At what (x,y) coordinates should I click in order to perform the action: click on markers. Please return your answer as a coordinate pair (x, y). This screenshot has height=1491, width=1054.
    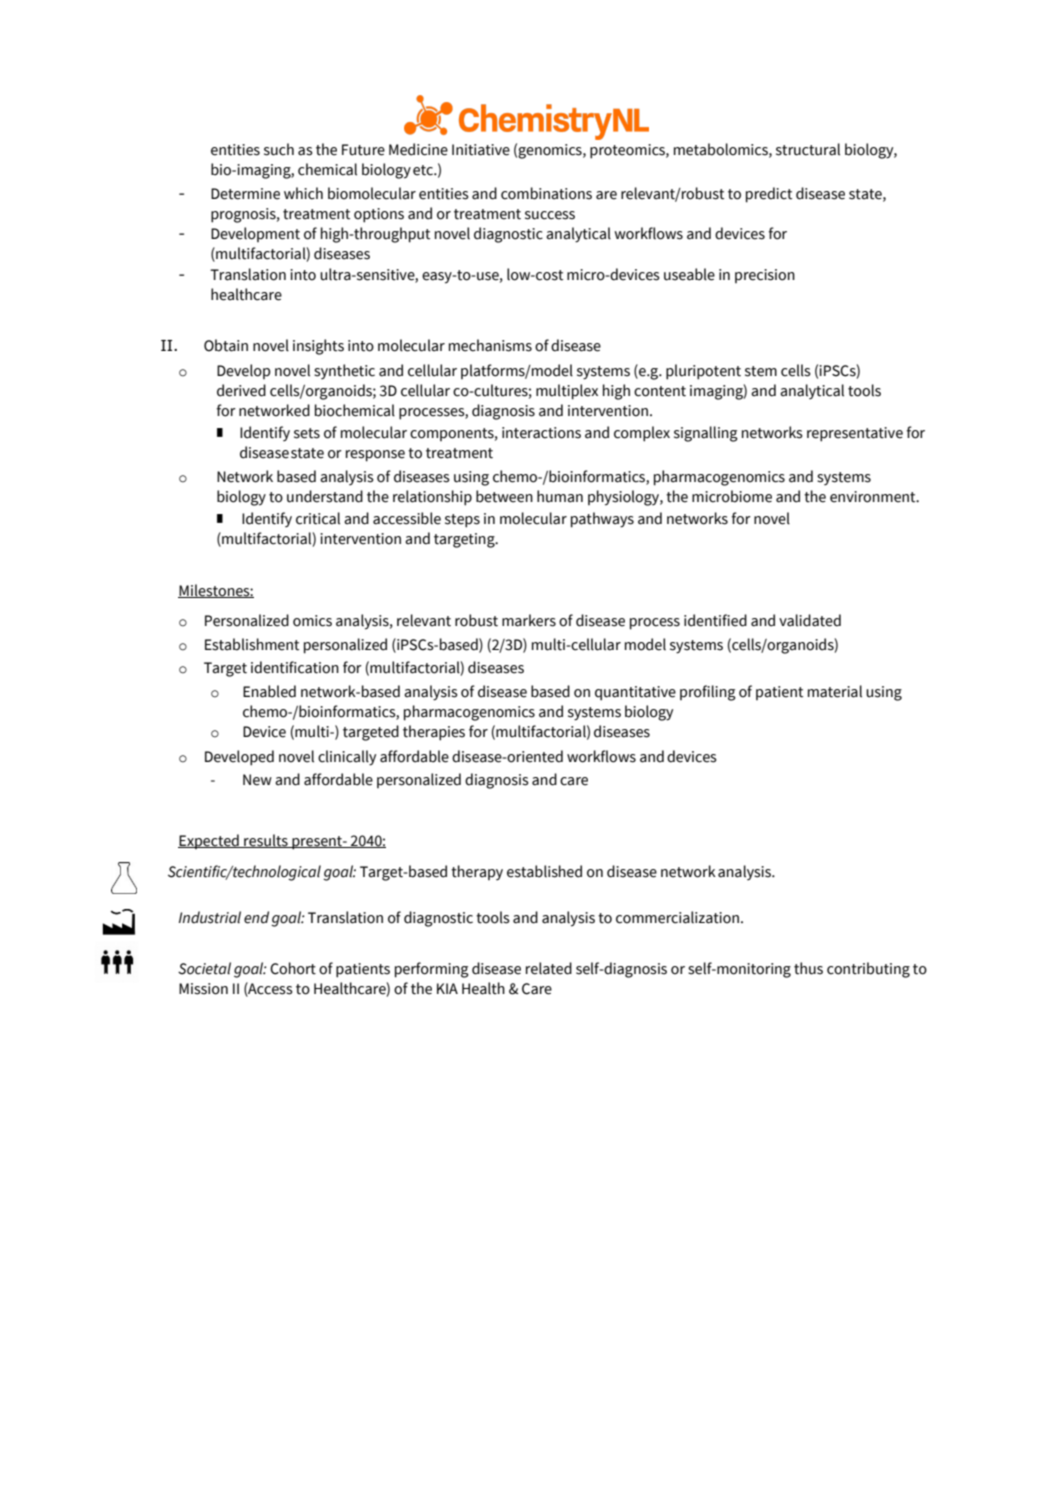
    Looking at the image, I should click on (529, 620).
